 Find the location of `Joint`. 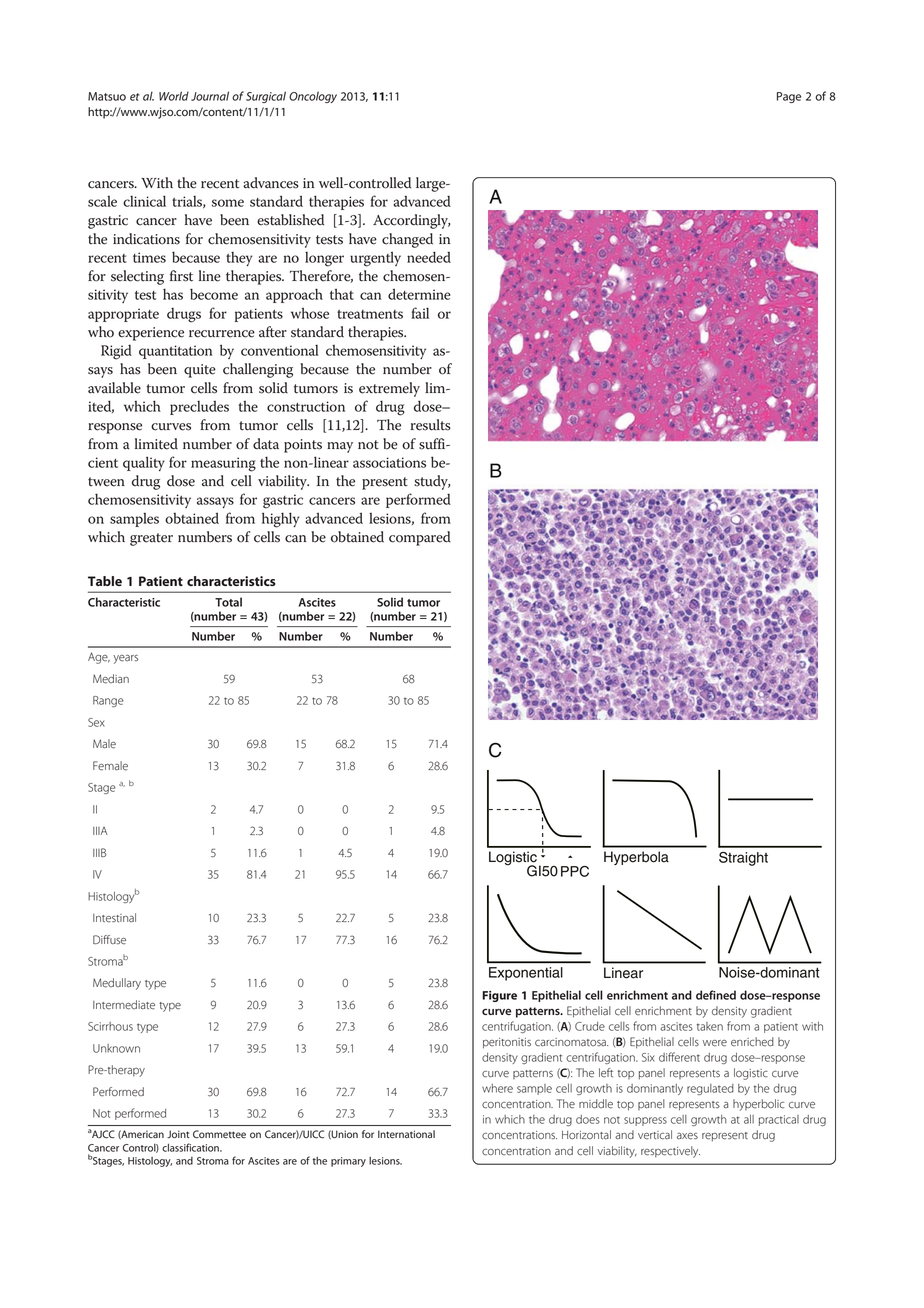

Joint is located at coordinates (178, 1134).
